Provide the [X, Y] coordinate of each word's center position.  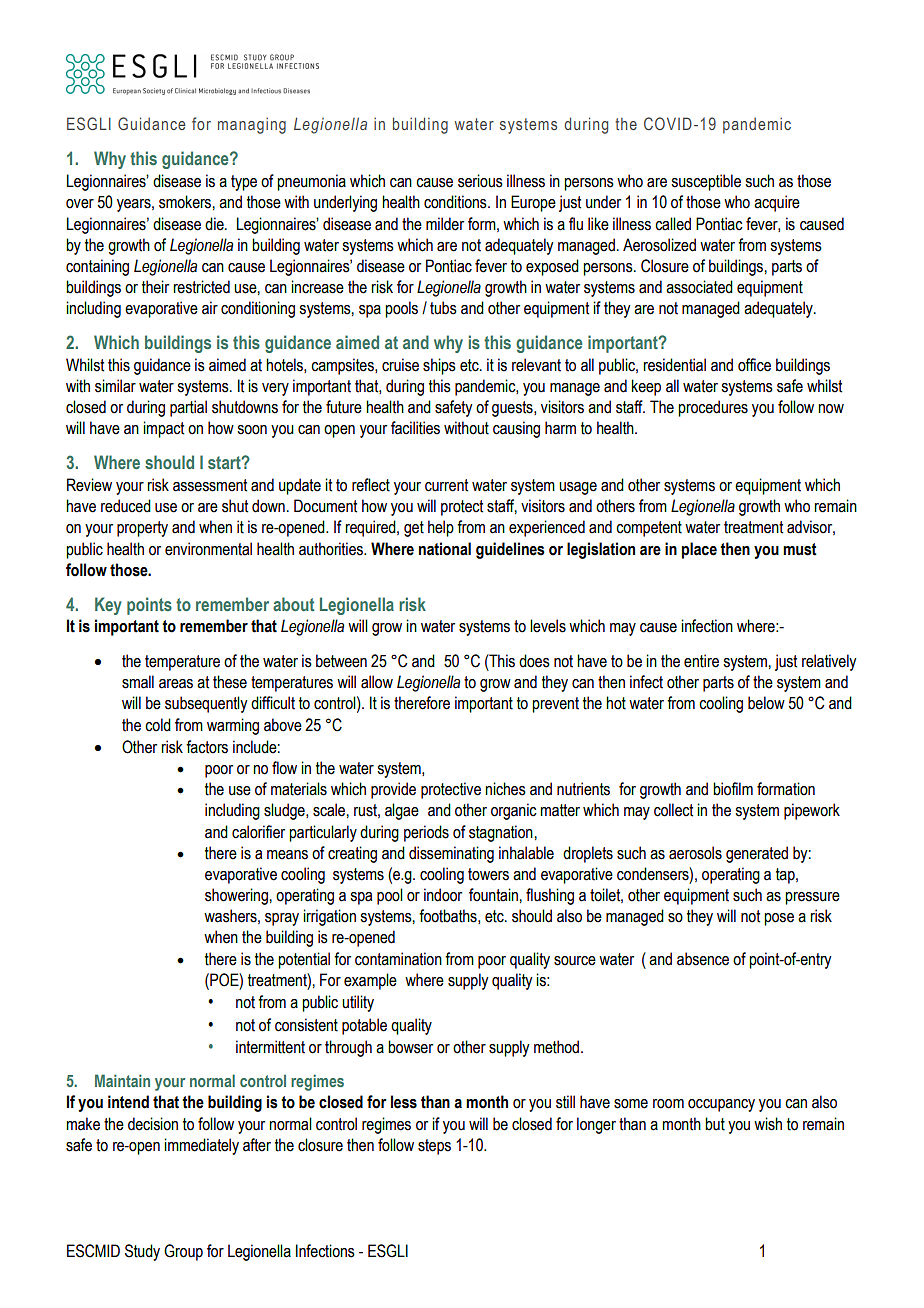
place [699, 550]
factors [207, 747]
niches [505, 789]
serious [480, 181]
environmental [208, 549]
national [445, 549]
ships [439, 366]
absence [703, 959]
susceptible [706, 182]
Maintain [122, 1080]
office [754, 365]
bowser [410, 1047]
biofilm [733, 789]
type [244, 183]
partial [188, 408]
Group [183, 1252]
